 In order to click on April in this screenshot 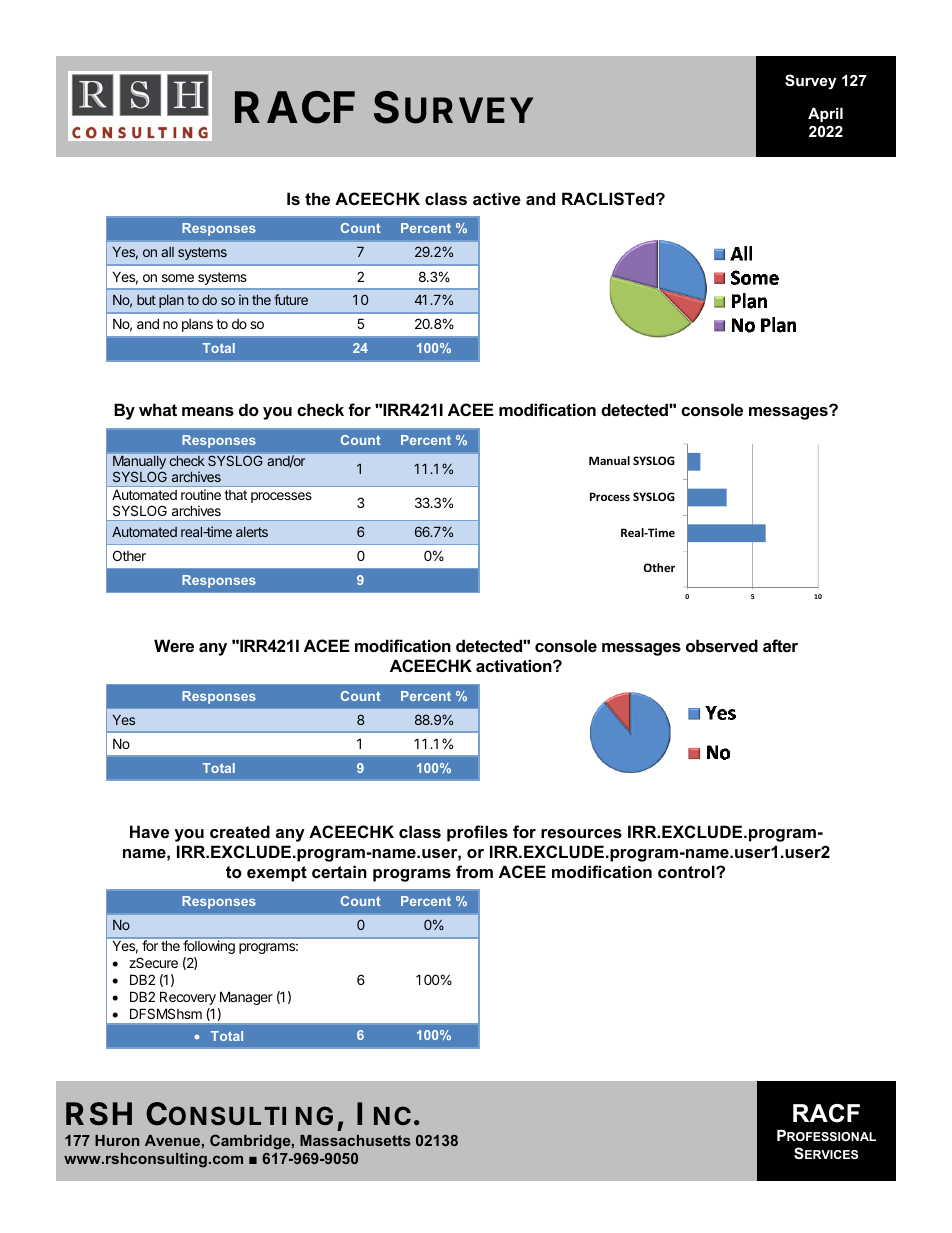, I will do `click(825, 115)`.
